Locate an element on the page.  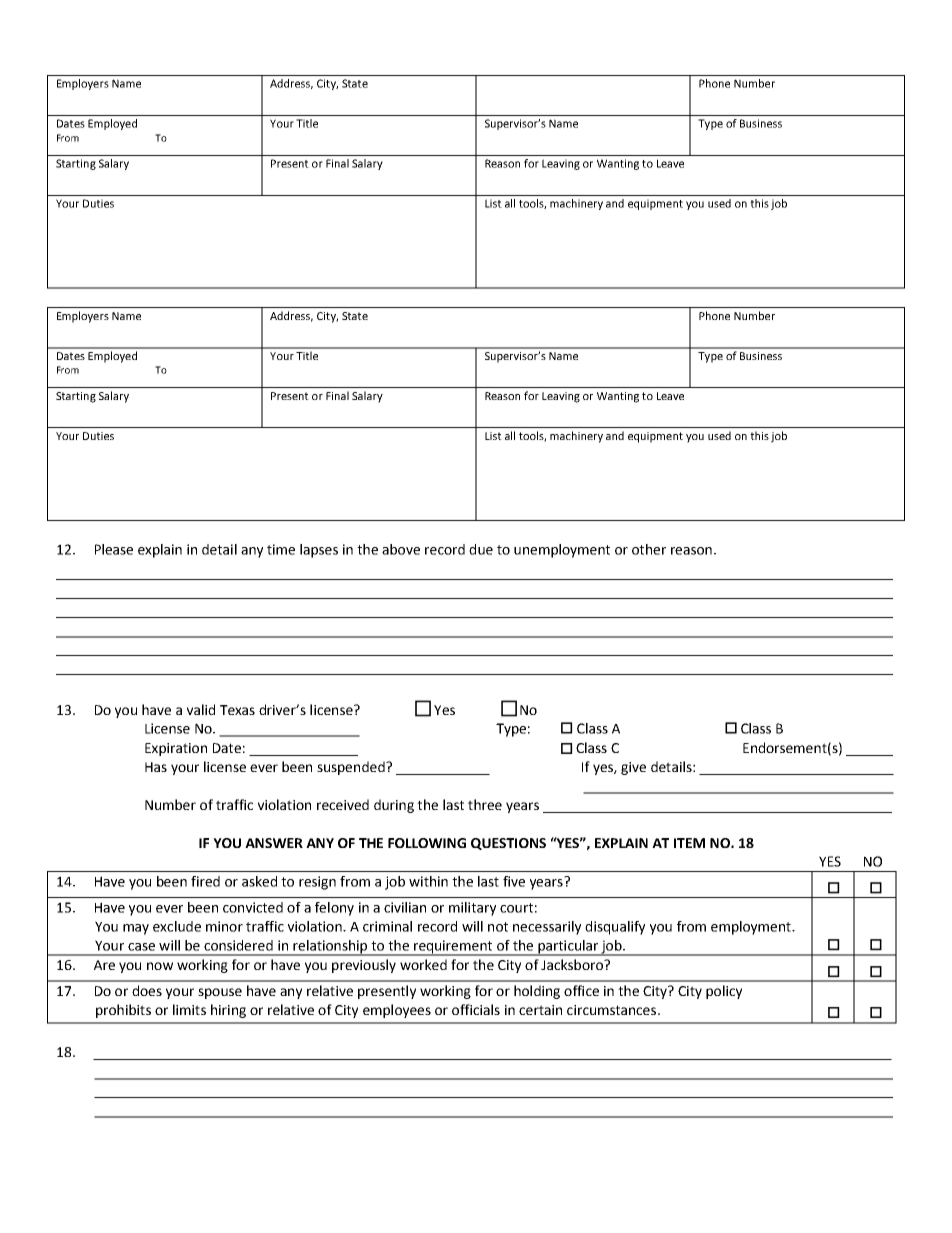
valid is located at coordinates (201, 709).
